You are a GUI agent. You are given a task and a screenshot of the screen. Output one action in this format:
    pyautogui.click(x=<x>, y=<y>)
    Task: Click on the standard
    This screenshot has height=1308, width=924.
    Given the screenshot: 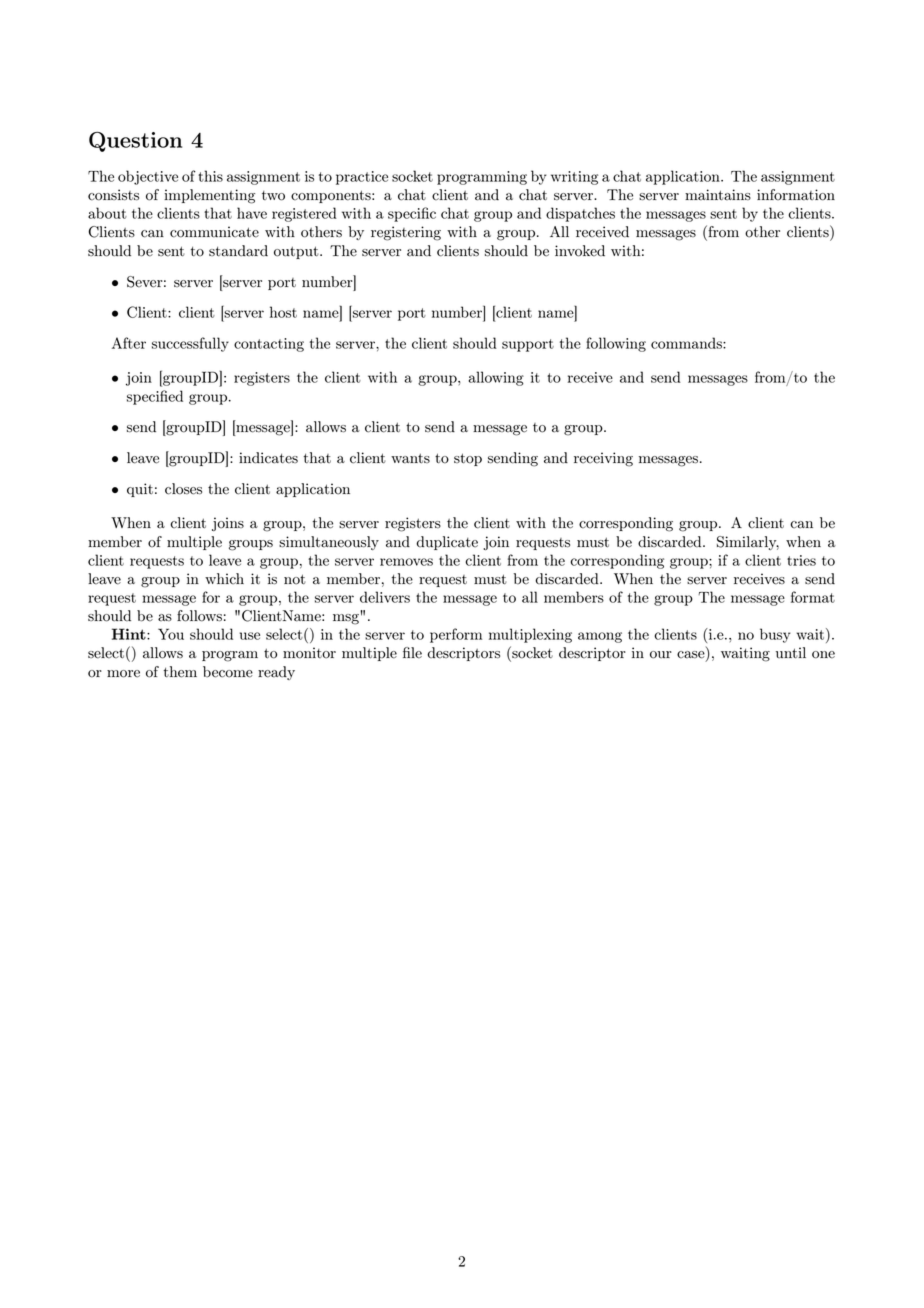 What is the action you would take?
    pyautogui.click(x=238, y=251)
